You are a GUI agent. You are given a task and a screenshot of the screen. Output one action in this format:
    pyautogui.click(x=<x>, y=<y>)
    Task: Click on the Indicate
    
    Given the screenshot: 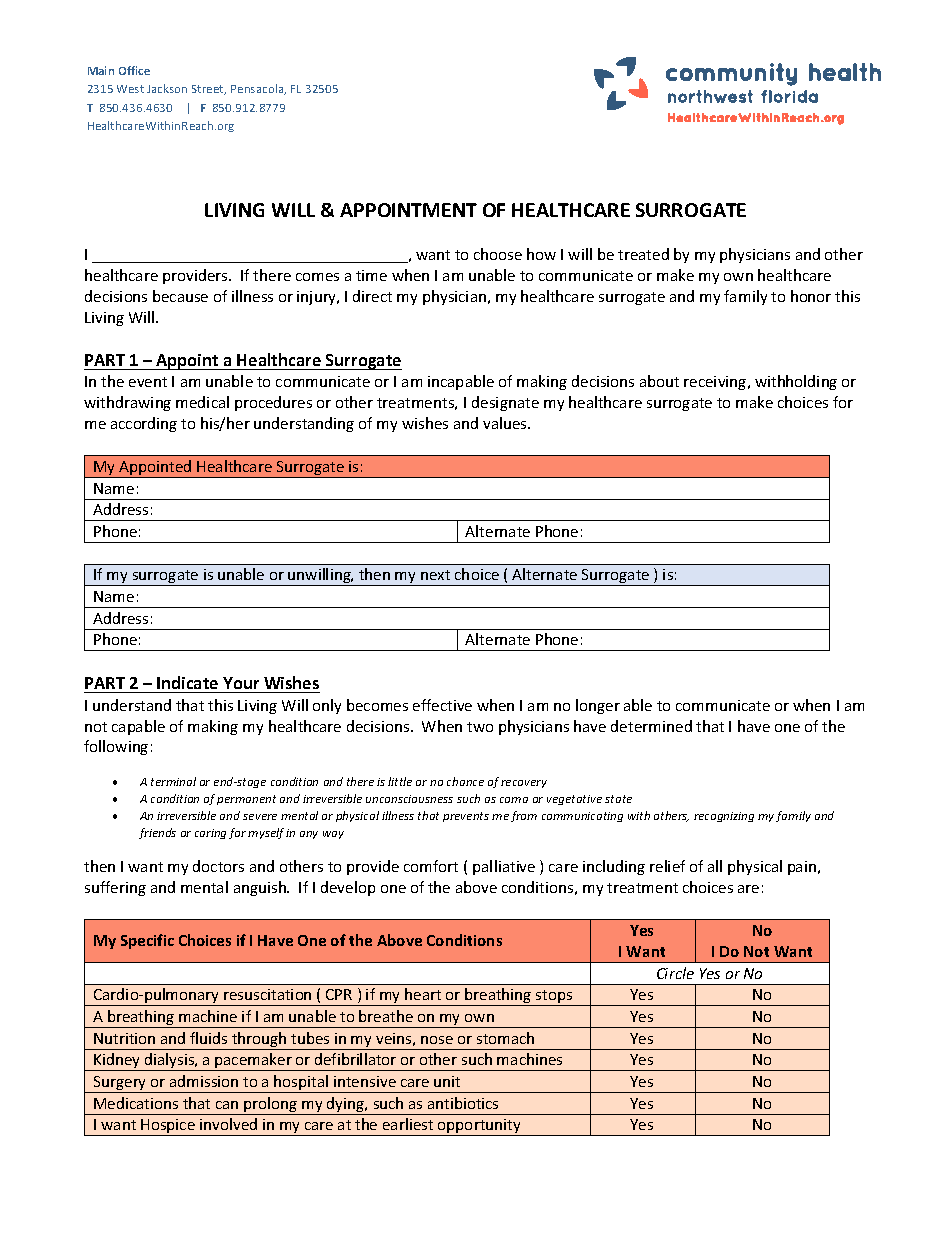 What is the action you would take?
    pyautogui.click(x=187, y=682)
